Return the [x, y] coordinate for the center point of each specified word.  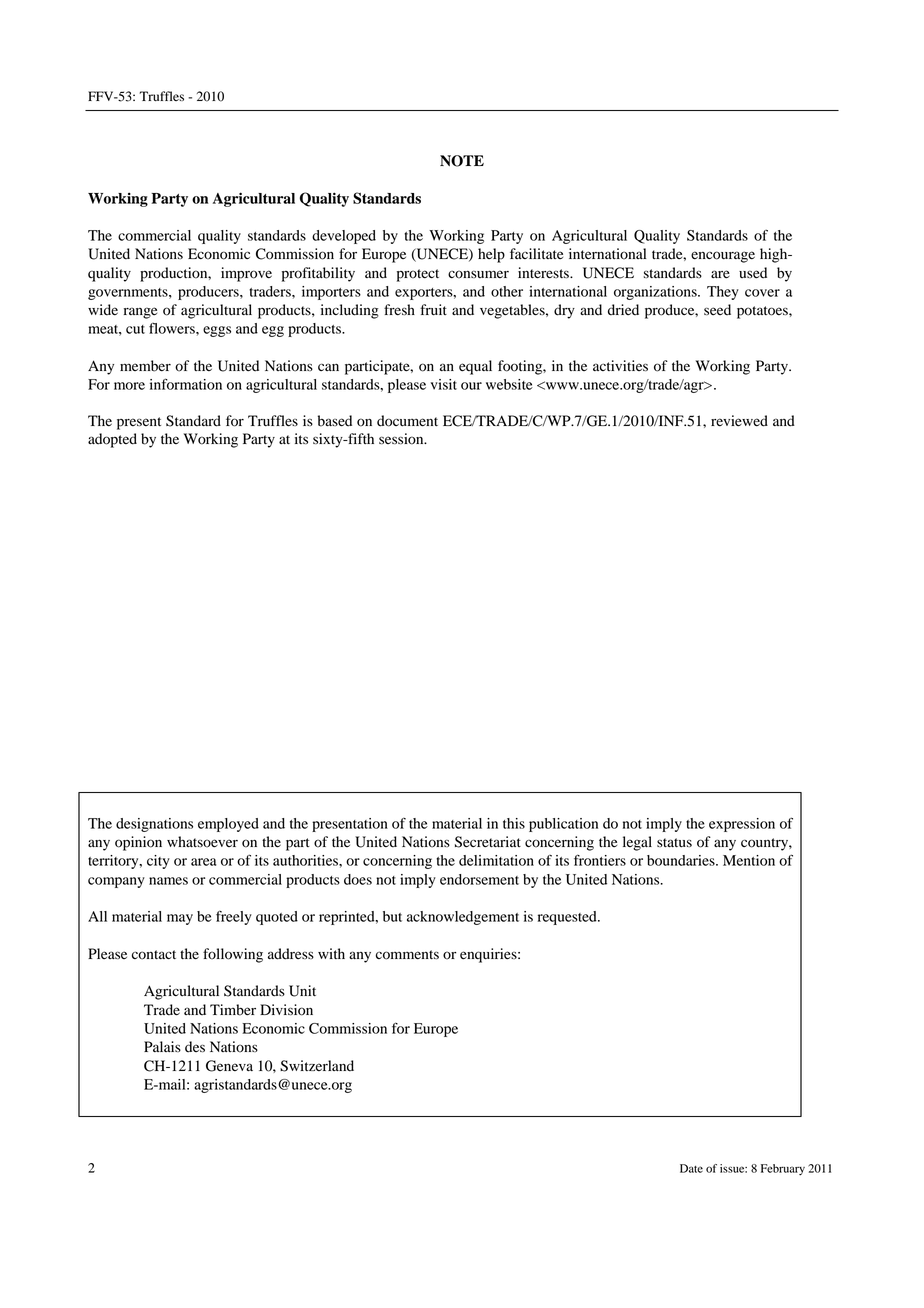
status [674, 843]
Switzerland [317, 1066]
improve [246, 274]
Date [691, 1168]
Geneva [229, 1066]
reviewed [739, 421]
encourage [723, 257]
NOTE [462, 161]
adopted [112, 440]
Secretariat [488, 842]
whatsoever [202, 842]
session [402, 439]
